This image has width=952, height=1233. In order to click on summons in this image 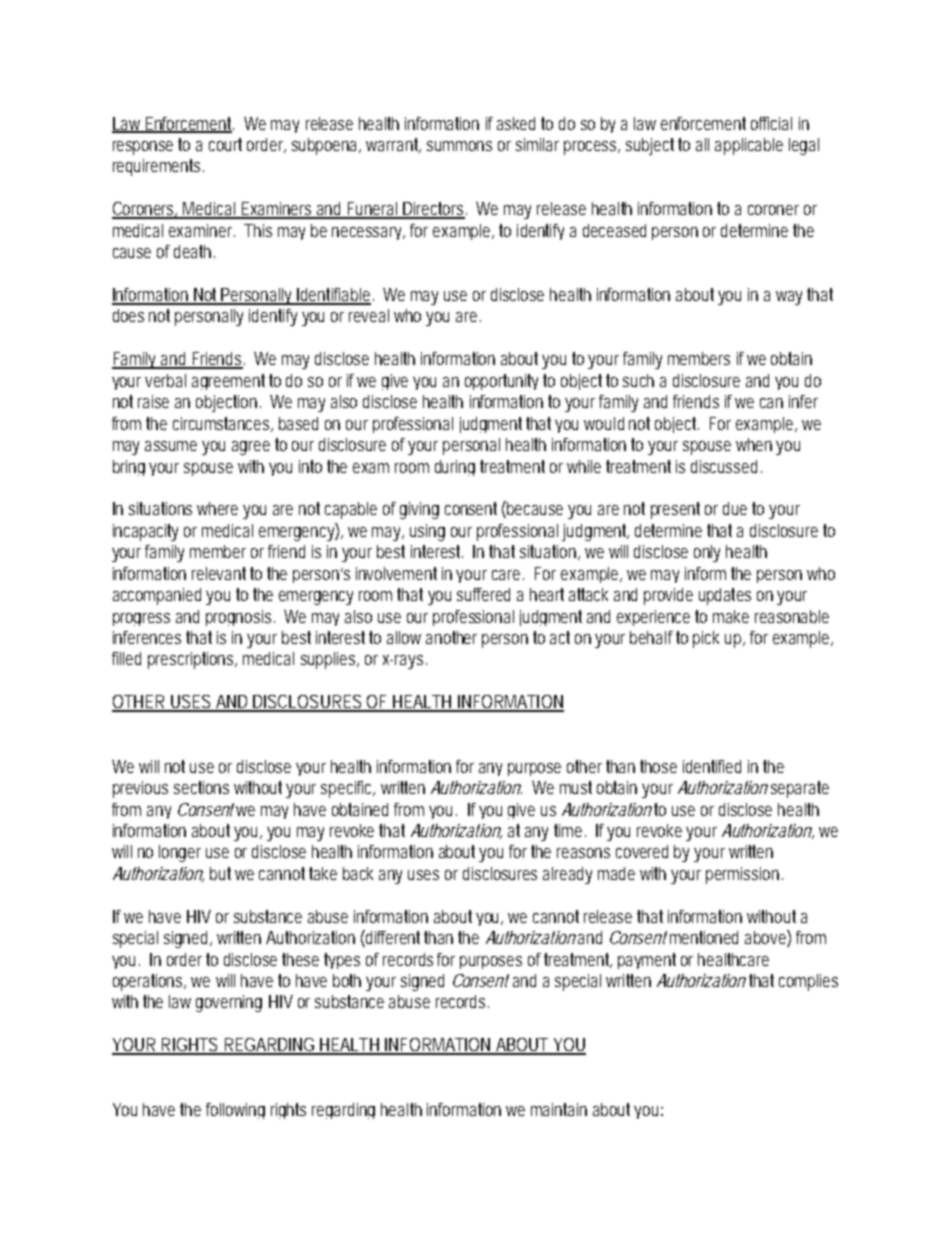, I will do `click(459, 146)`.
